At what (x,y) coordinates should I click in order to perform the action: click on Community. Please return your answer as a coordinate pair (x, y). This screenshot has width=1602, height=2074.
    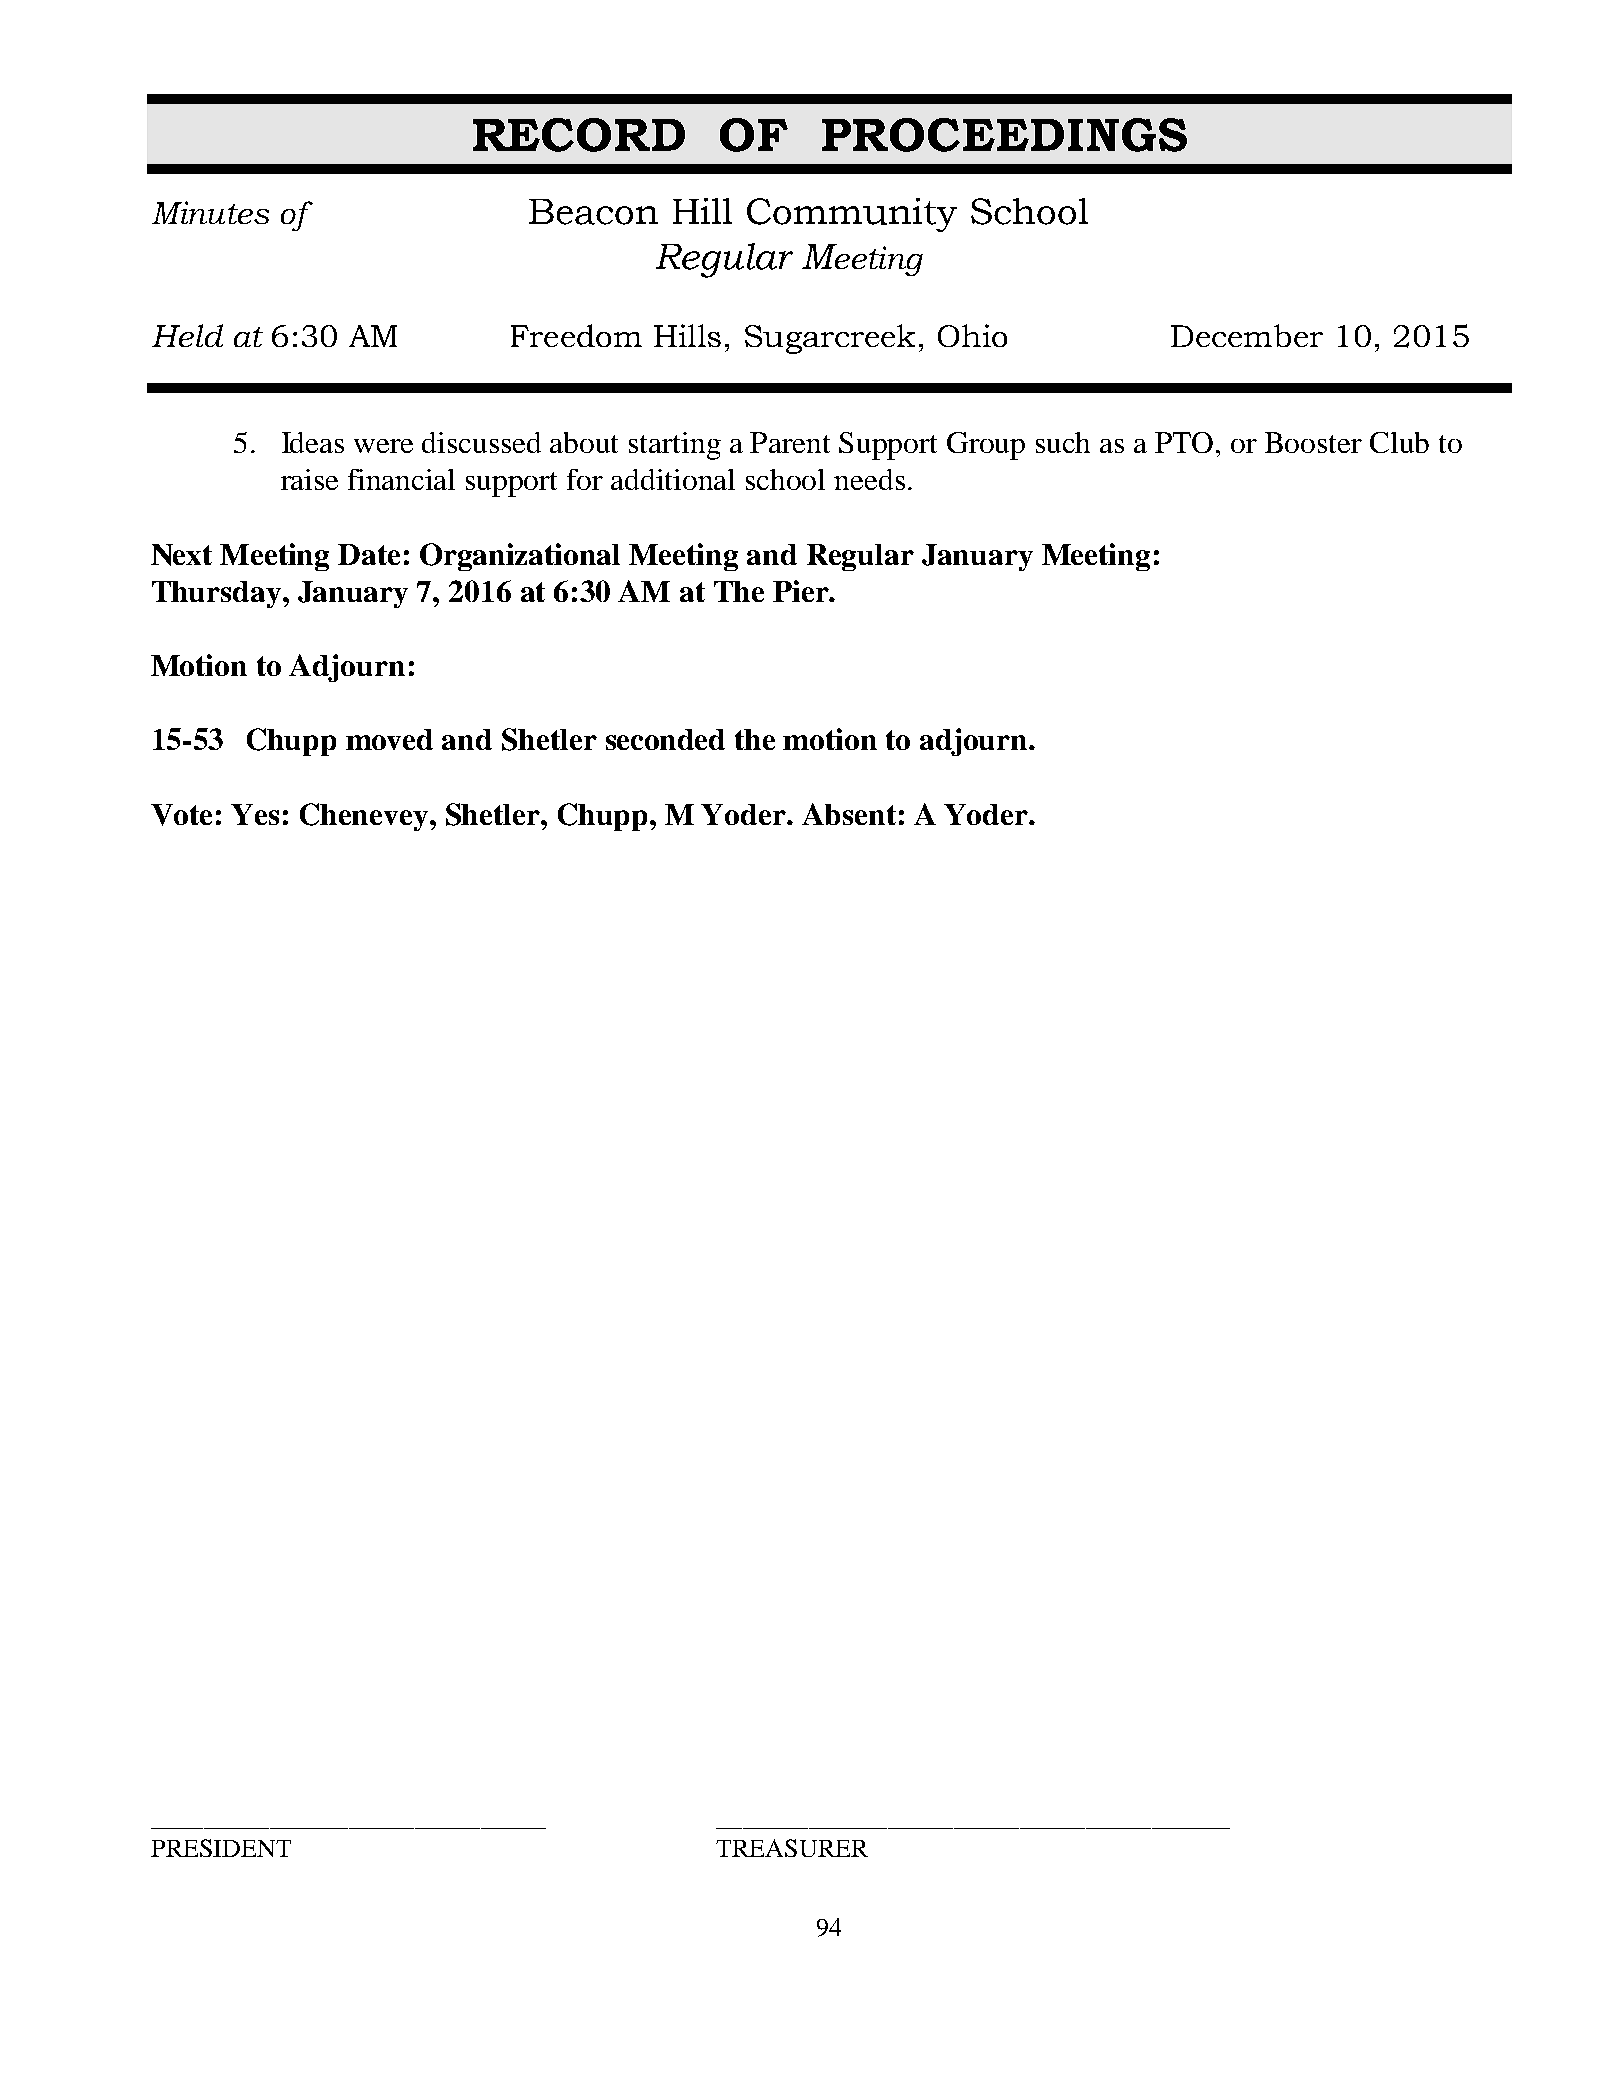
    Looking at the image, I should click on (852, 215).
